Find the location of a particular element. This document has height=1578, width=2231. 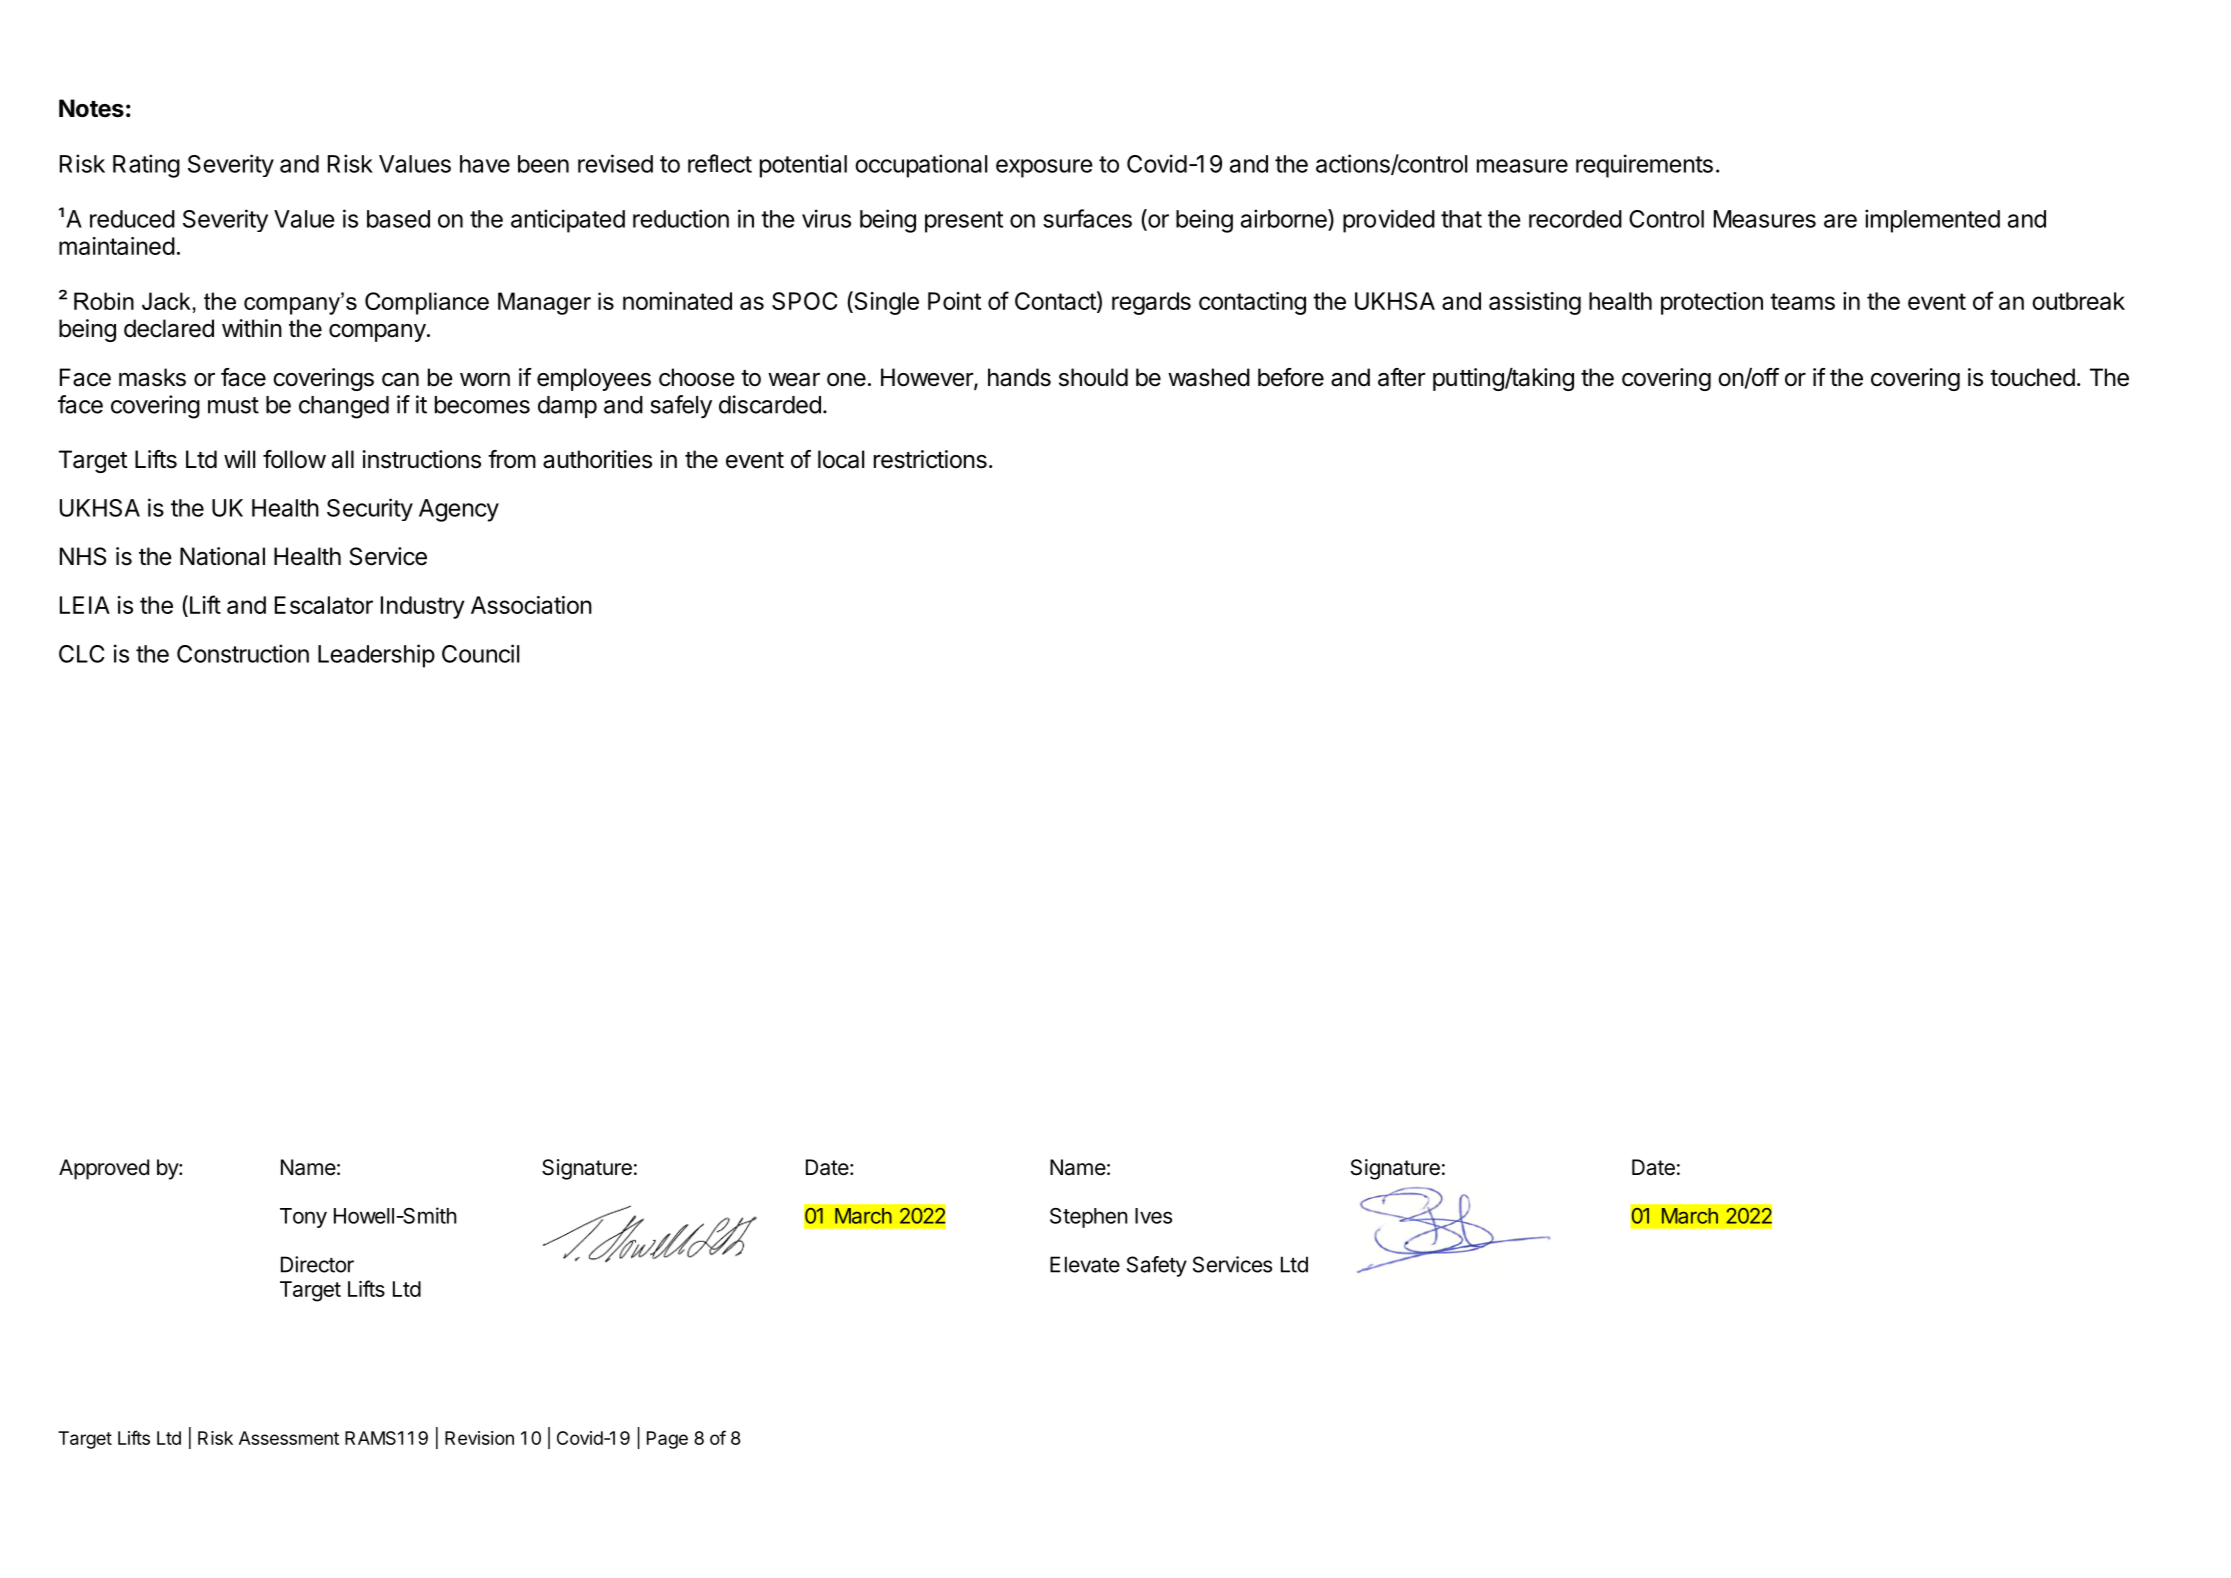

Assessment is located at coordinates (289, 1438).
